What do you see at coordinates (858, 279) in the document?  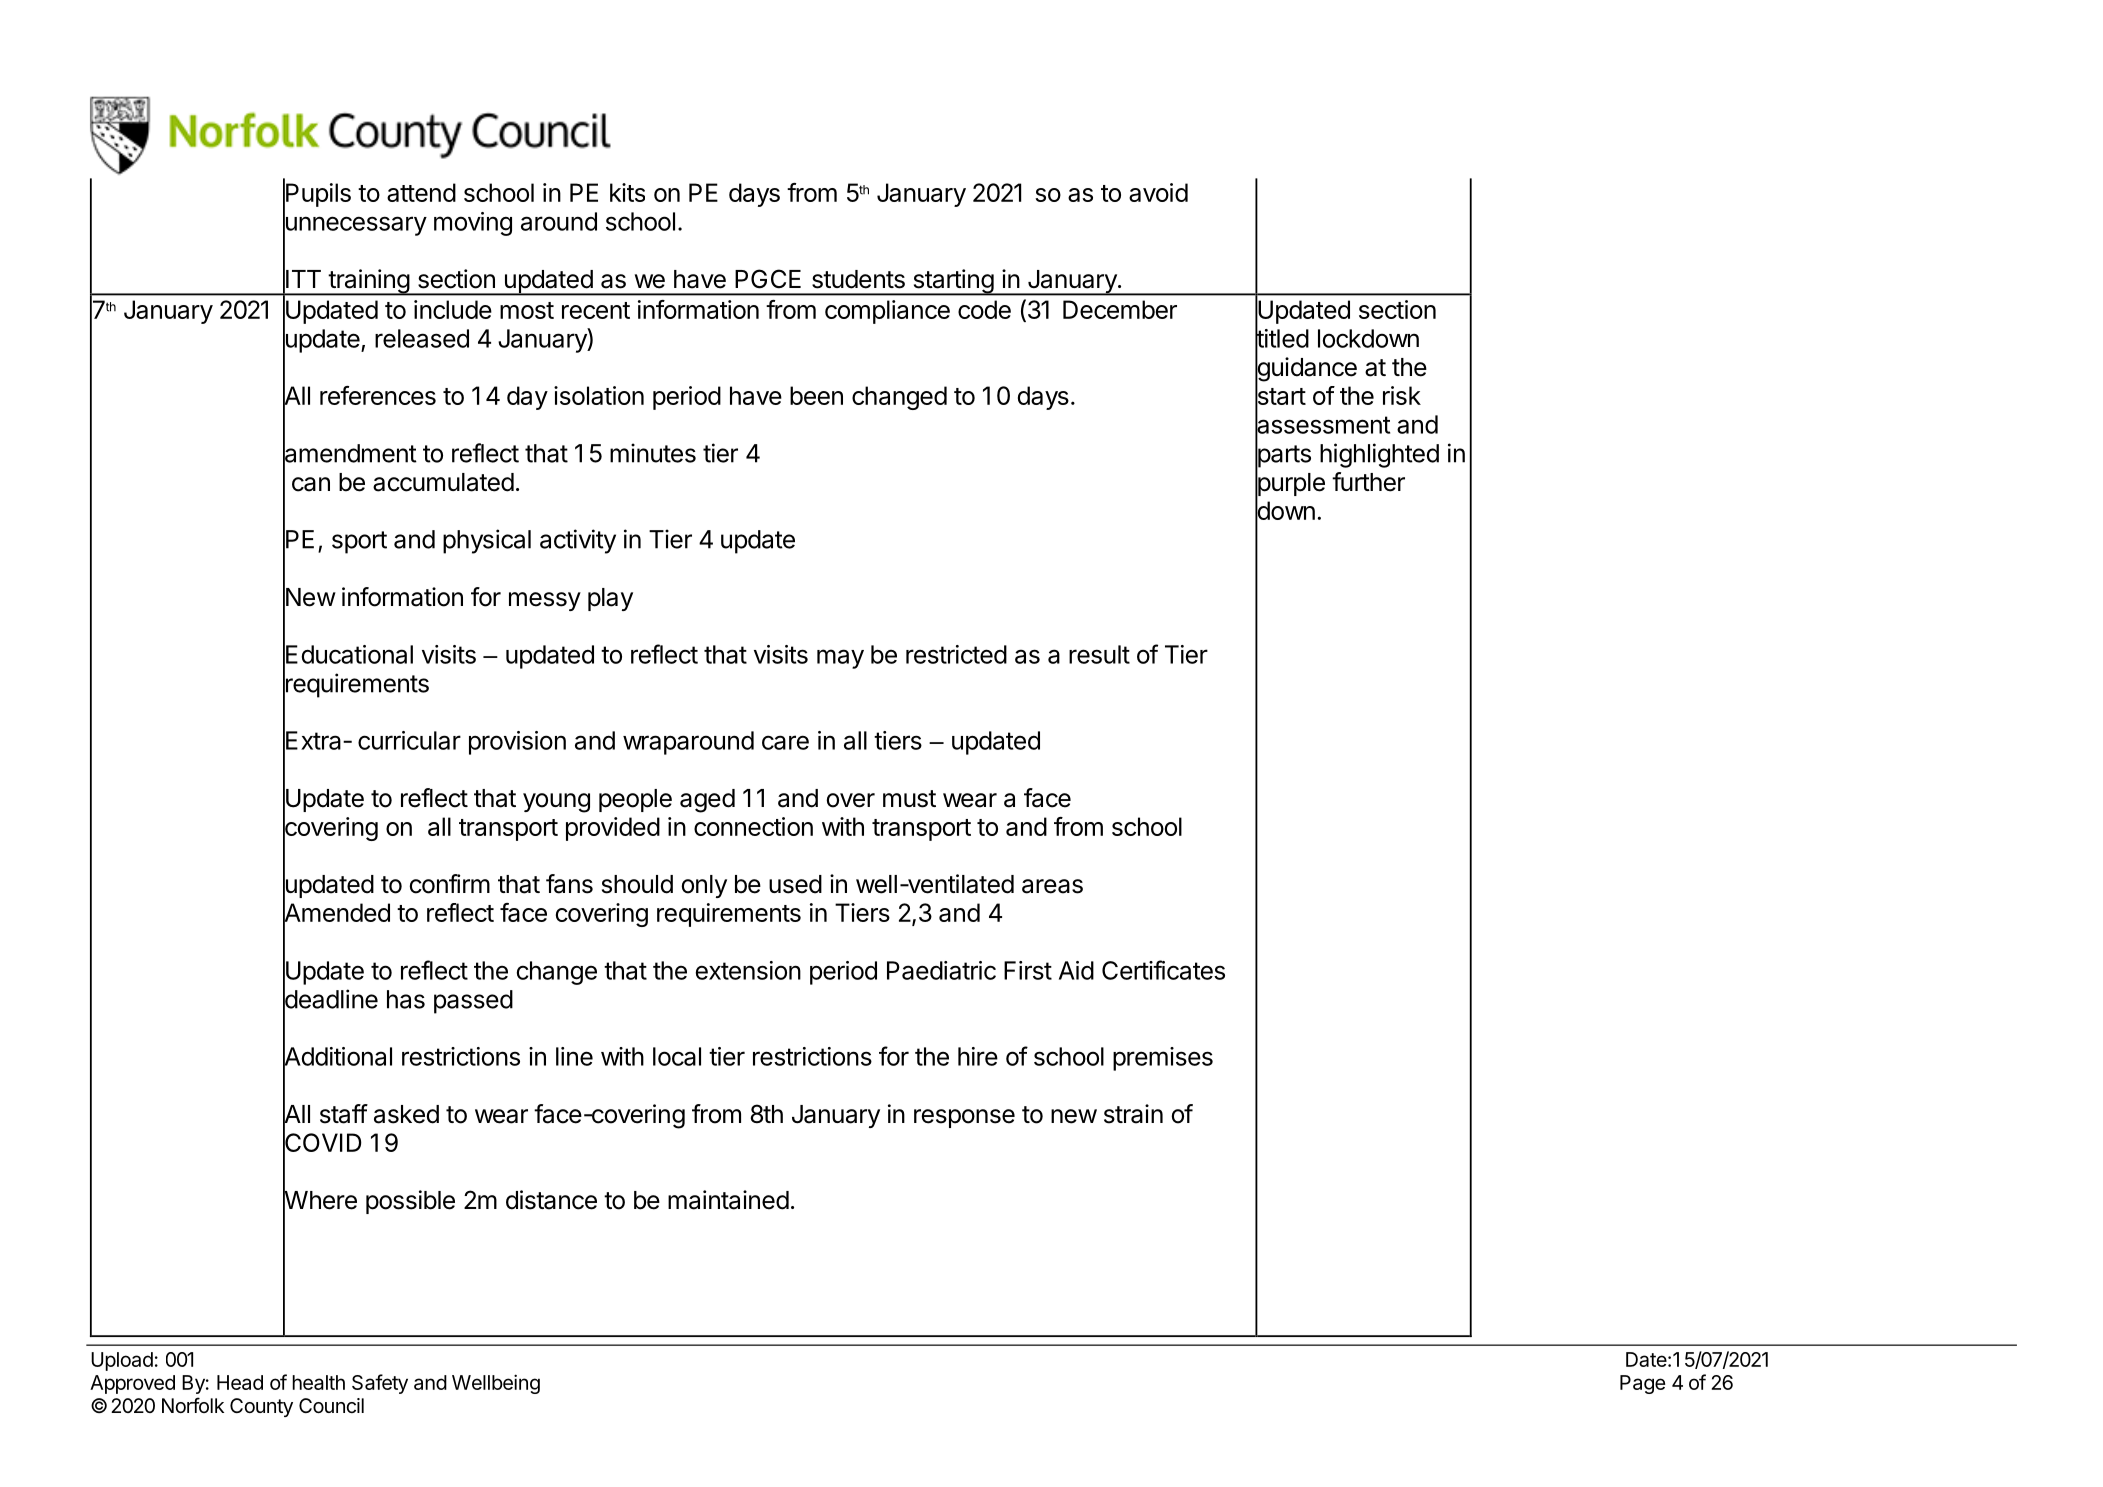 I see `students` at bounding box center [858, 279].
